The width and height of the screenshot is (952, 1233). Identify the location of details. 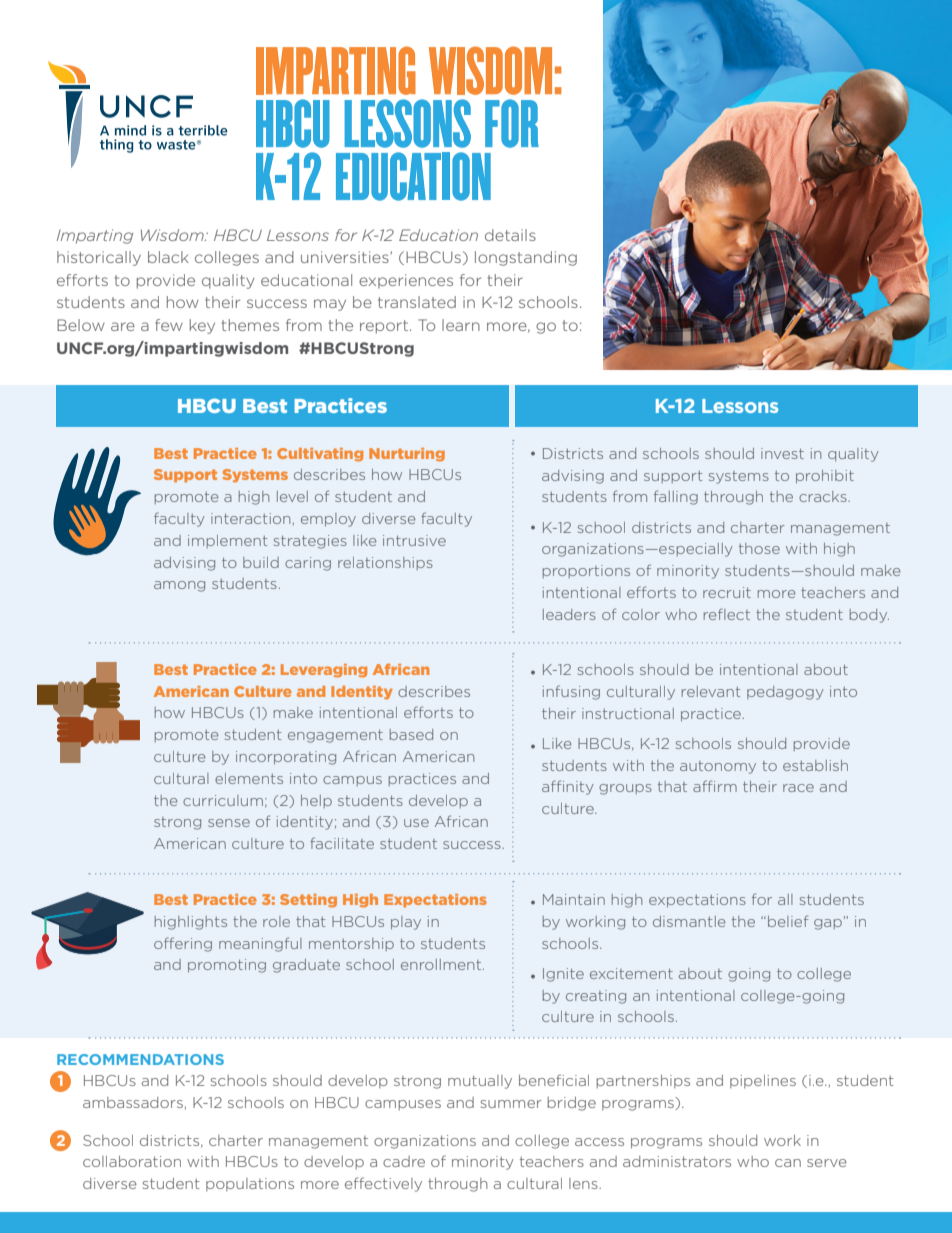
(510, 235).
